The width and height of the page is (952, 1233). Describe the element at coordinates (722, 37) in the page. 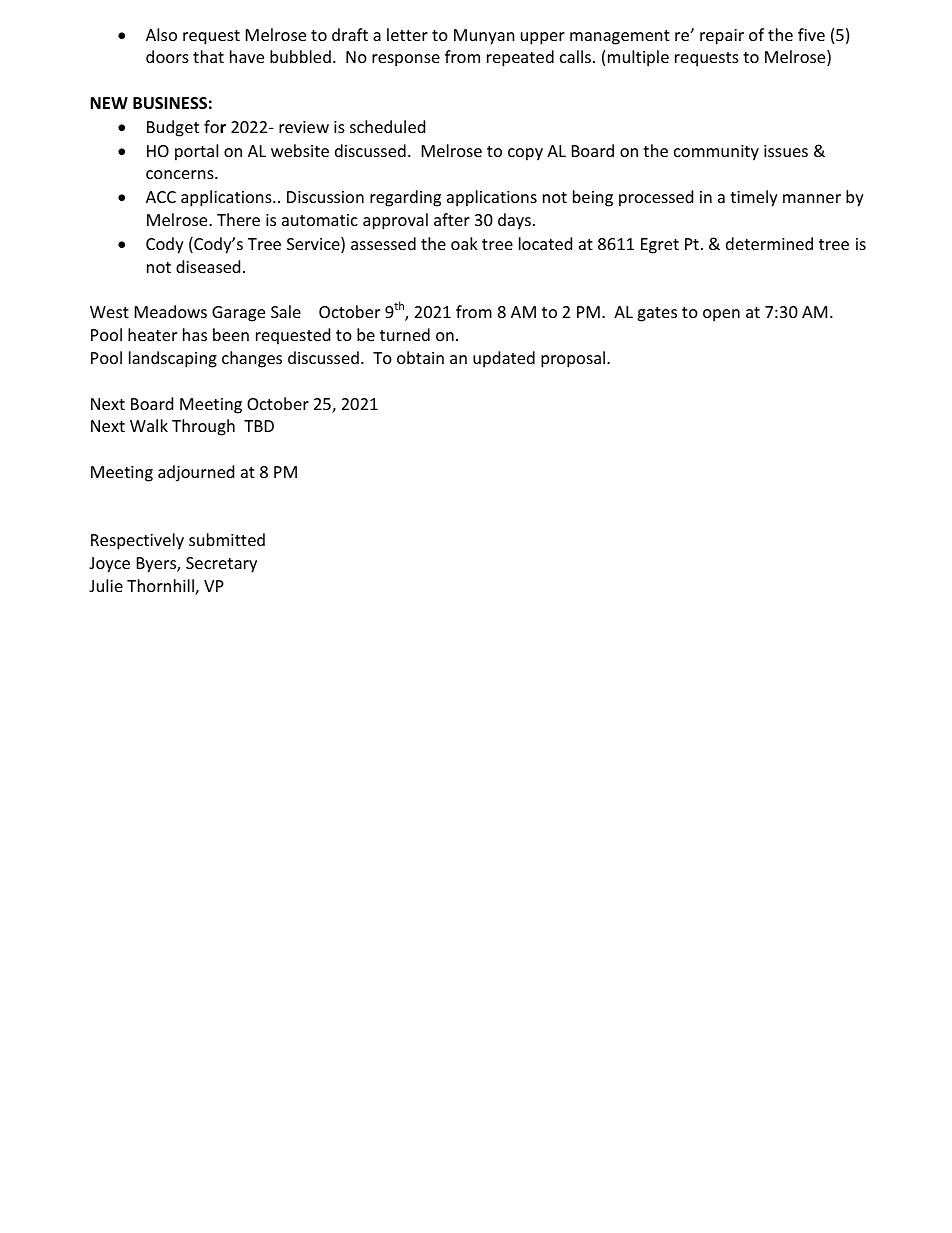

I see `repair` at that location.
